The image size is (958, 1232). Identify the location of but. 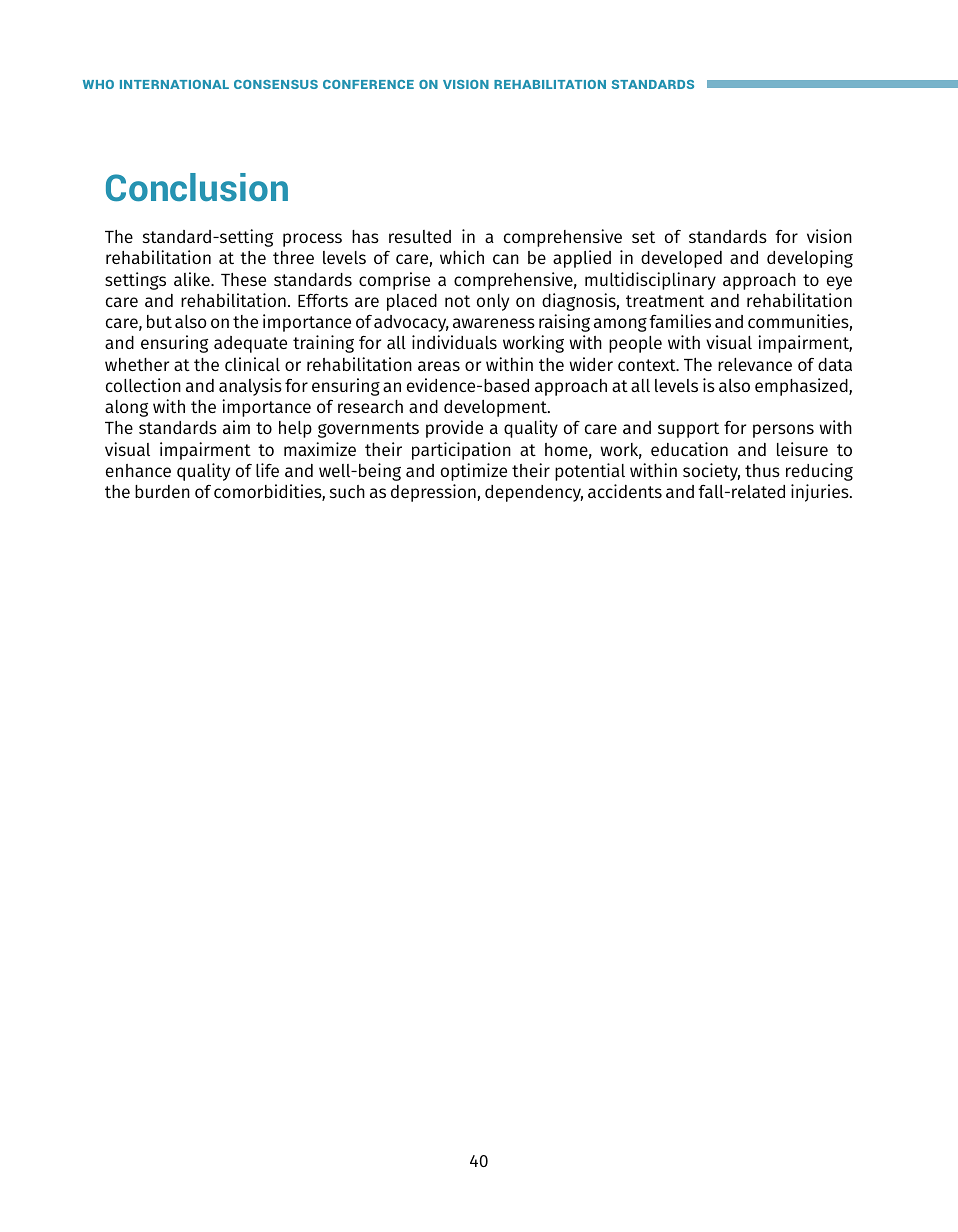
(159, 321).
